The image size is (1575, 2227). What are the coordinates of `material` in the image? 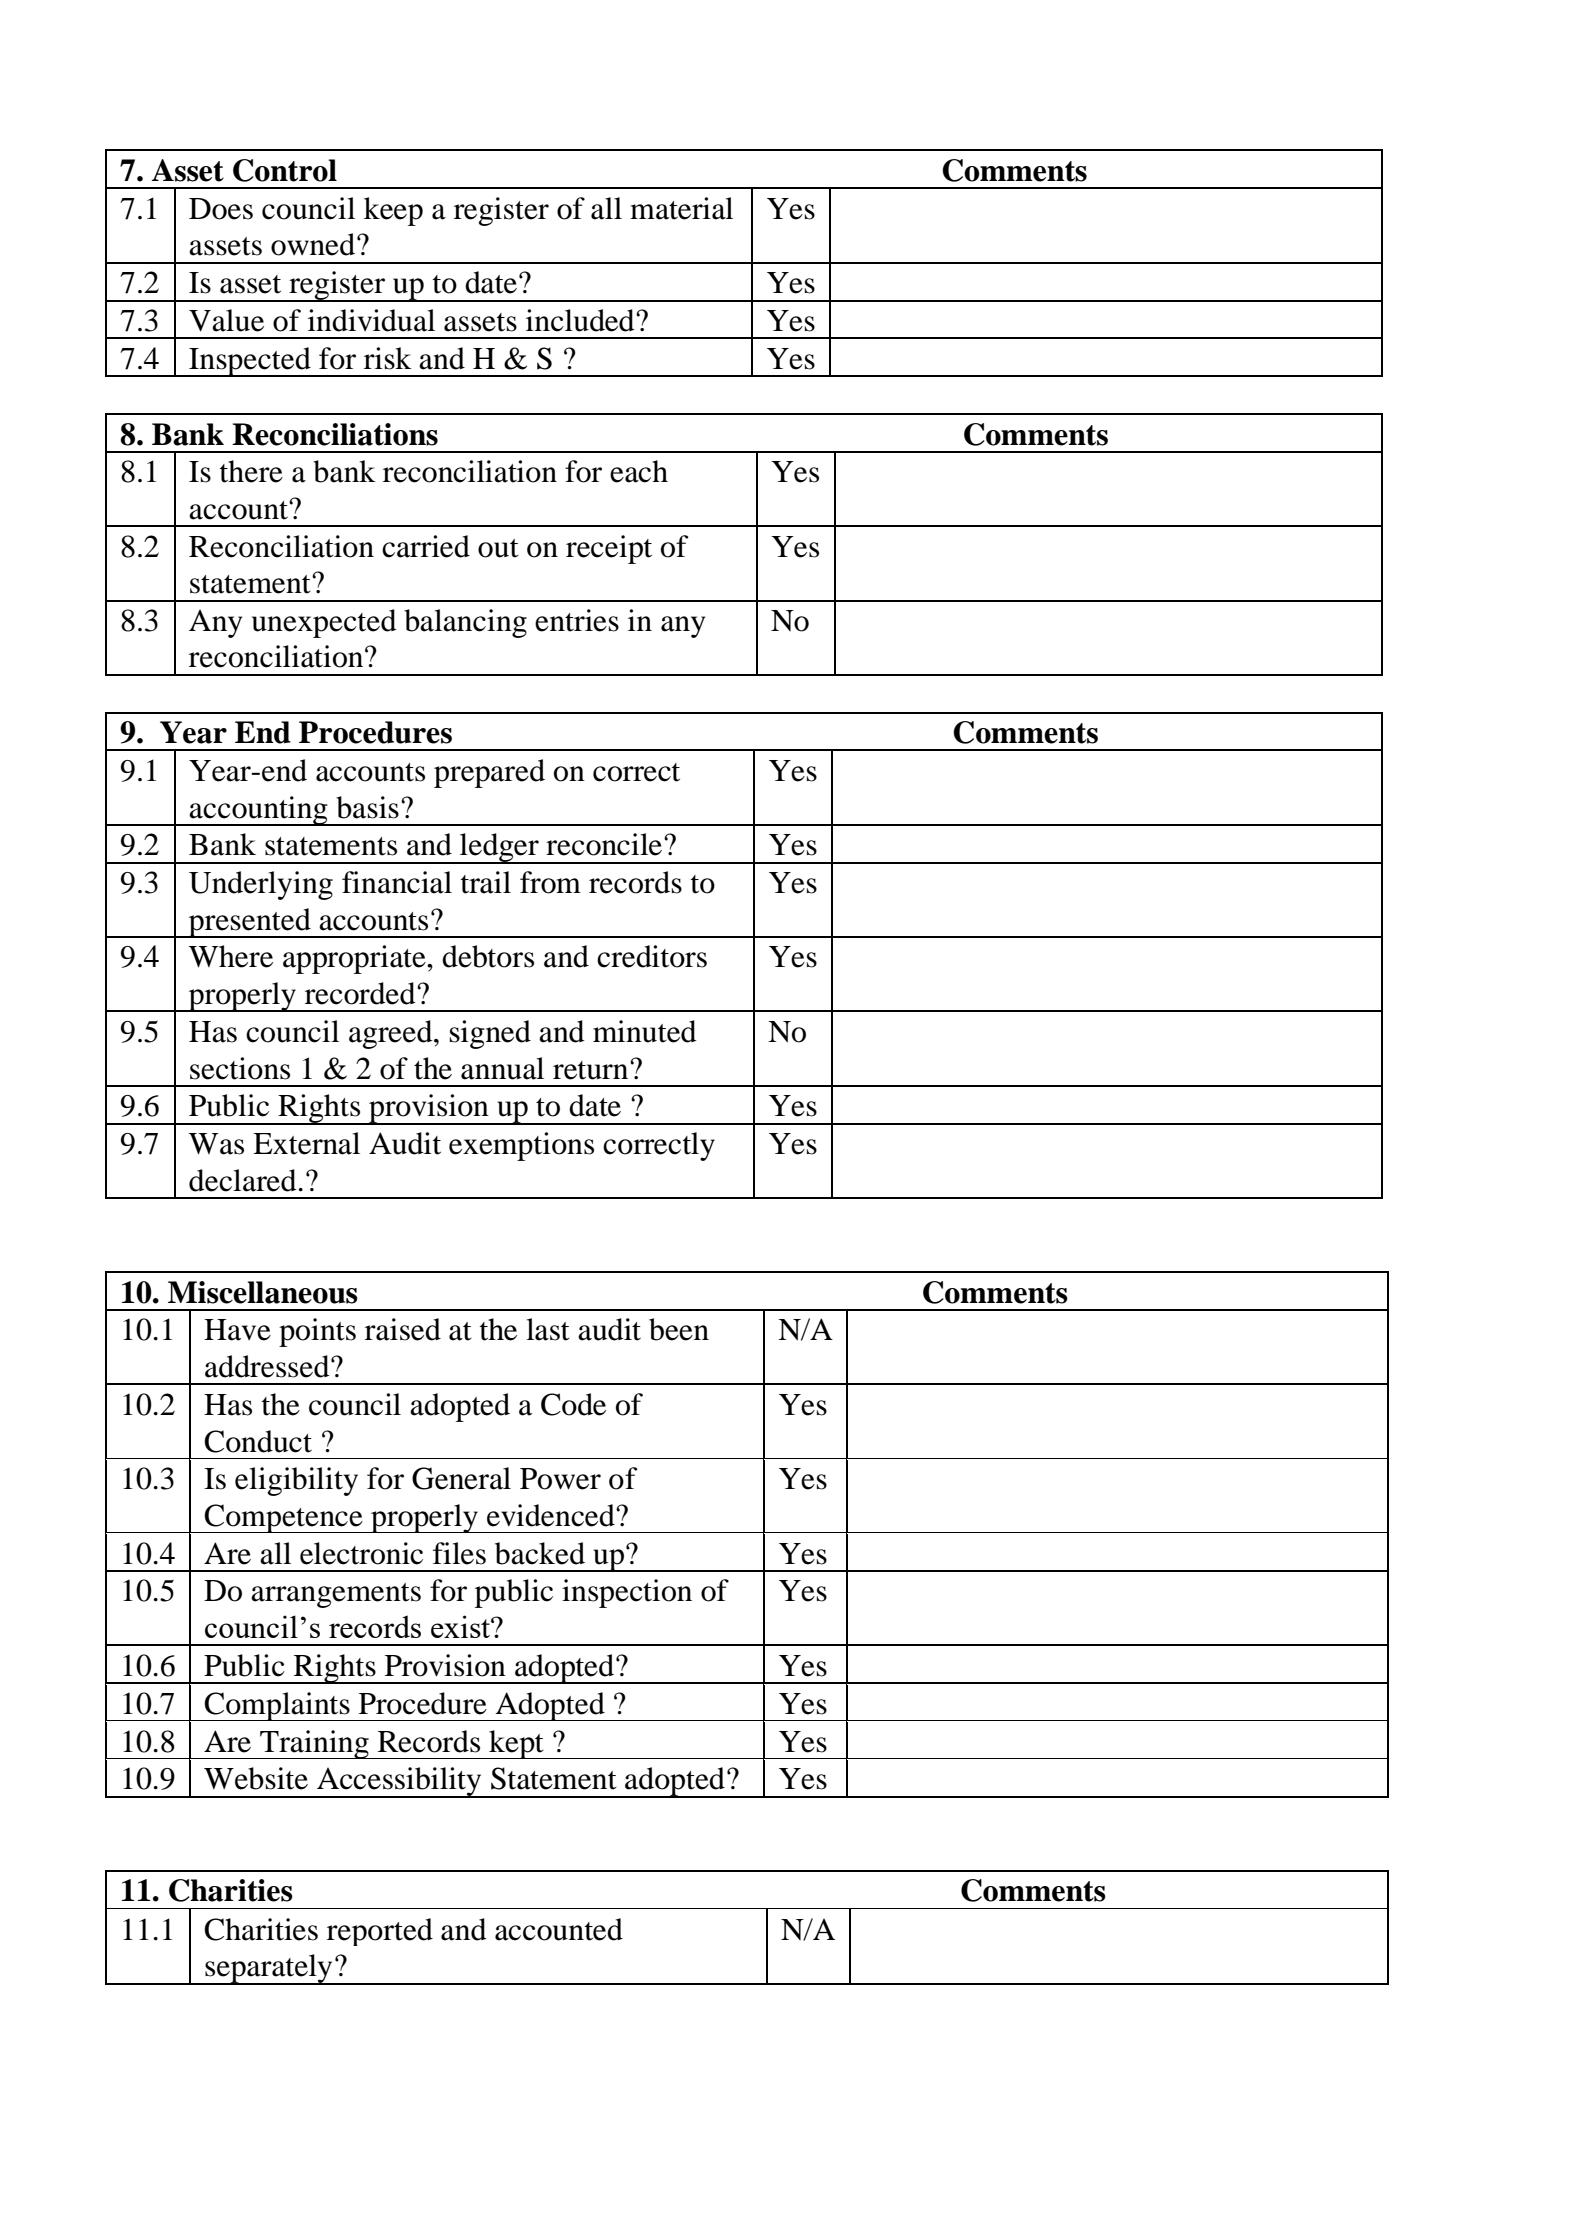 It's located at (681, 208).
